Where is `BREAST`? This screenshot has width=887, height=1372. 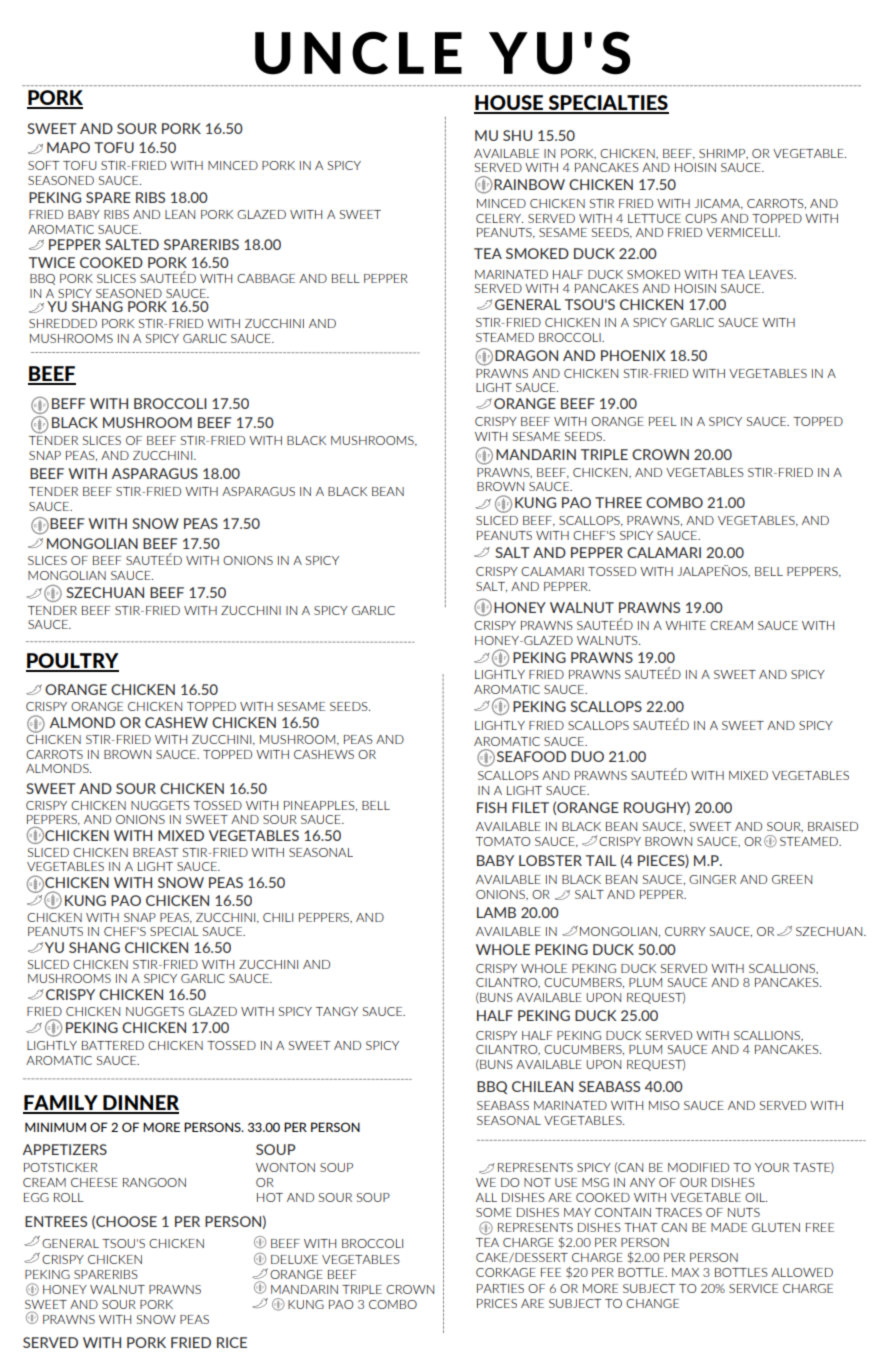 BREAST is located at coordinates (155, 852).
